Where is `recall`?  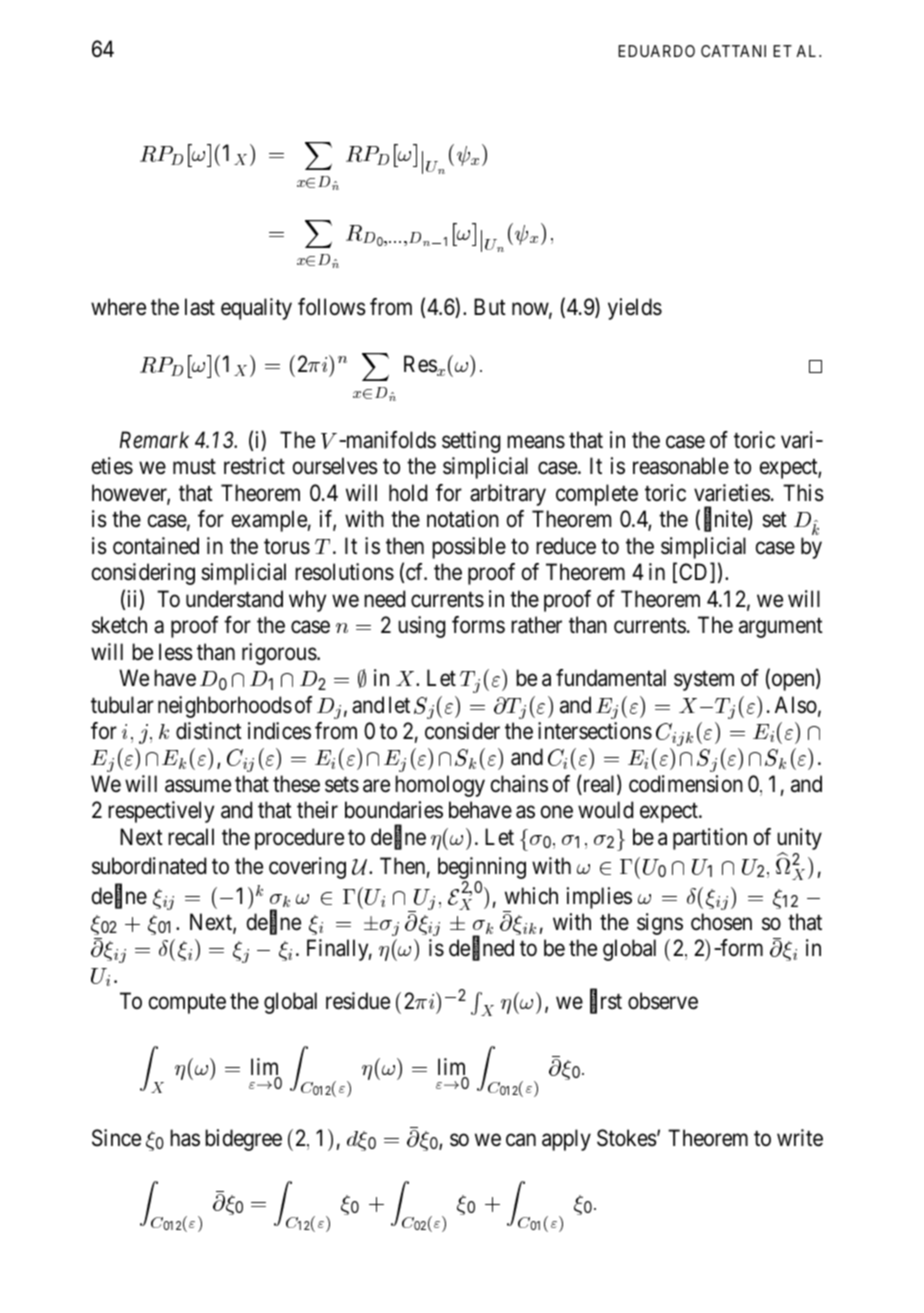
recall is located at coordinates (191, 837).
